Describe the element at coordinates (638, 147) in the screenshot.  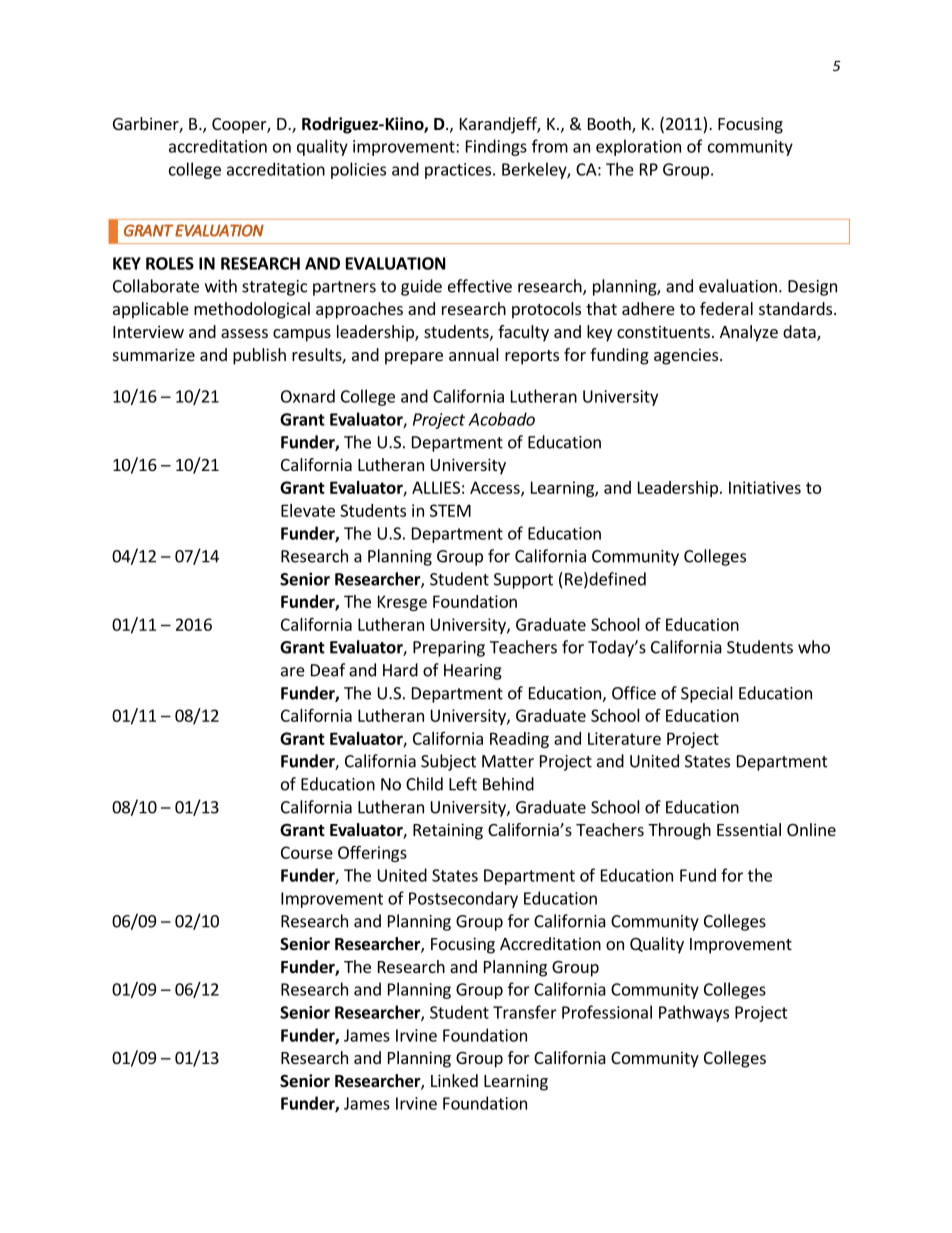
I see `exploration` at that location.
